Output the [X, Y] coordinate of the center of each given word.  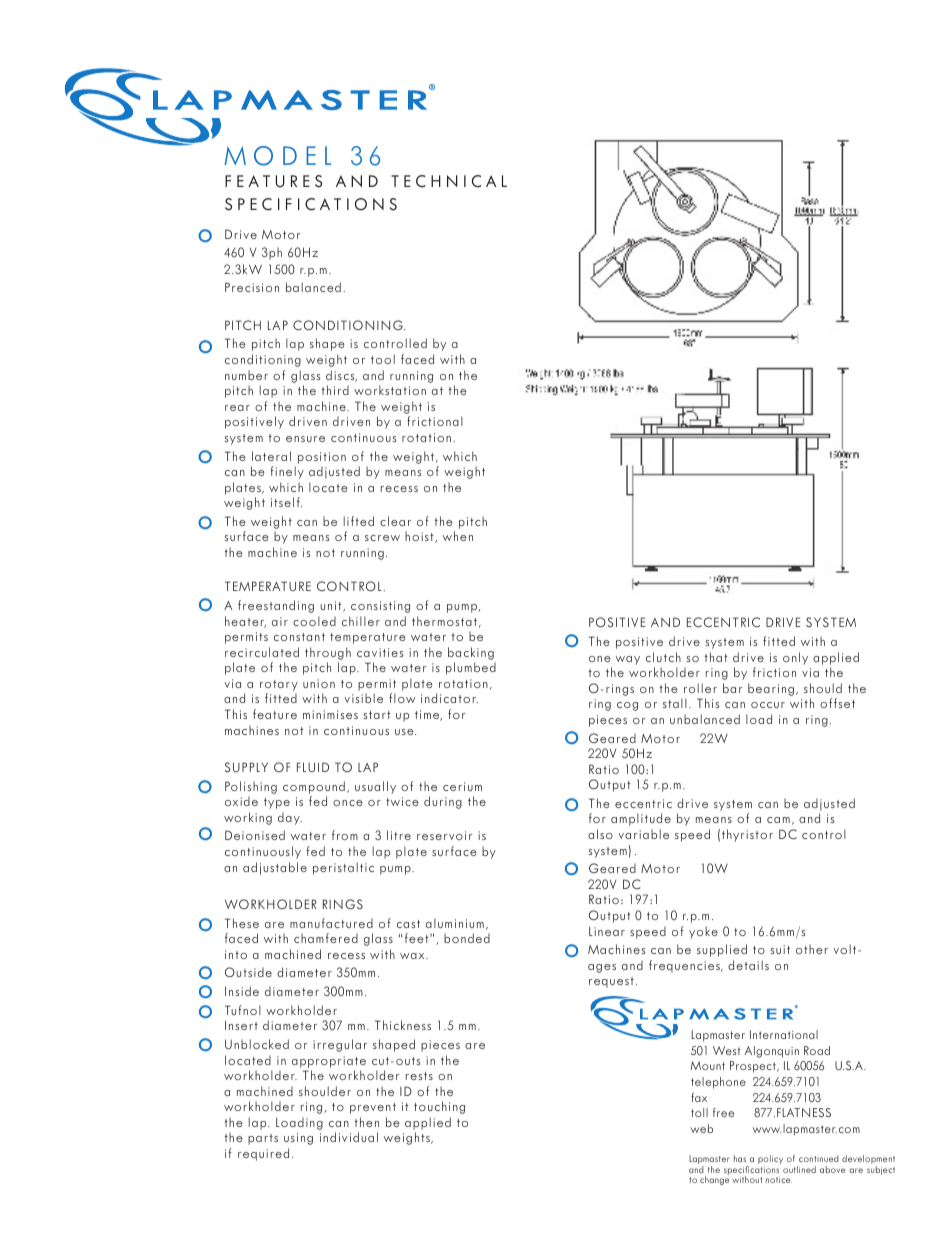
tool [383, 359]
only [795, 658]
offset [837, 703]
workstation [390, 390]
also [600, 834]
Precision [252, 287]
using [298, 1139]
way [628, 660]
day [290, 819]
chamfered [326, 938]
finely [287, 472]
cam [778, 820]
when [458, 536]
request [611, 982]
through [328, 653]
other [812, 949]
